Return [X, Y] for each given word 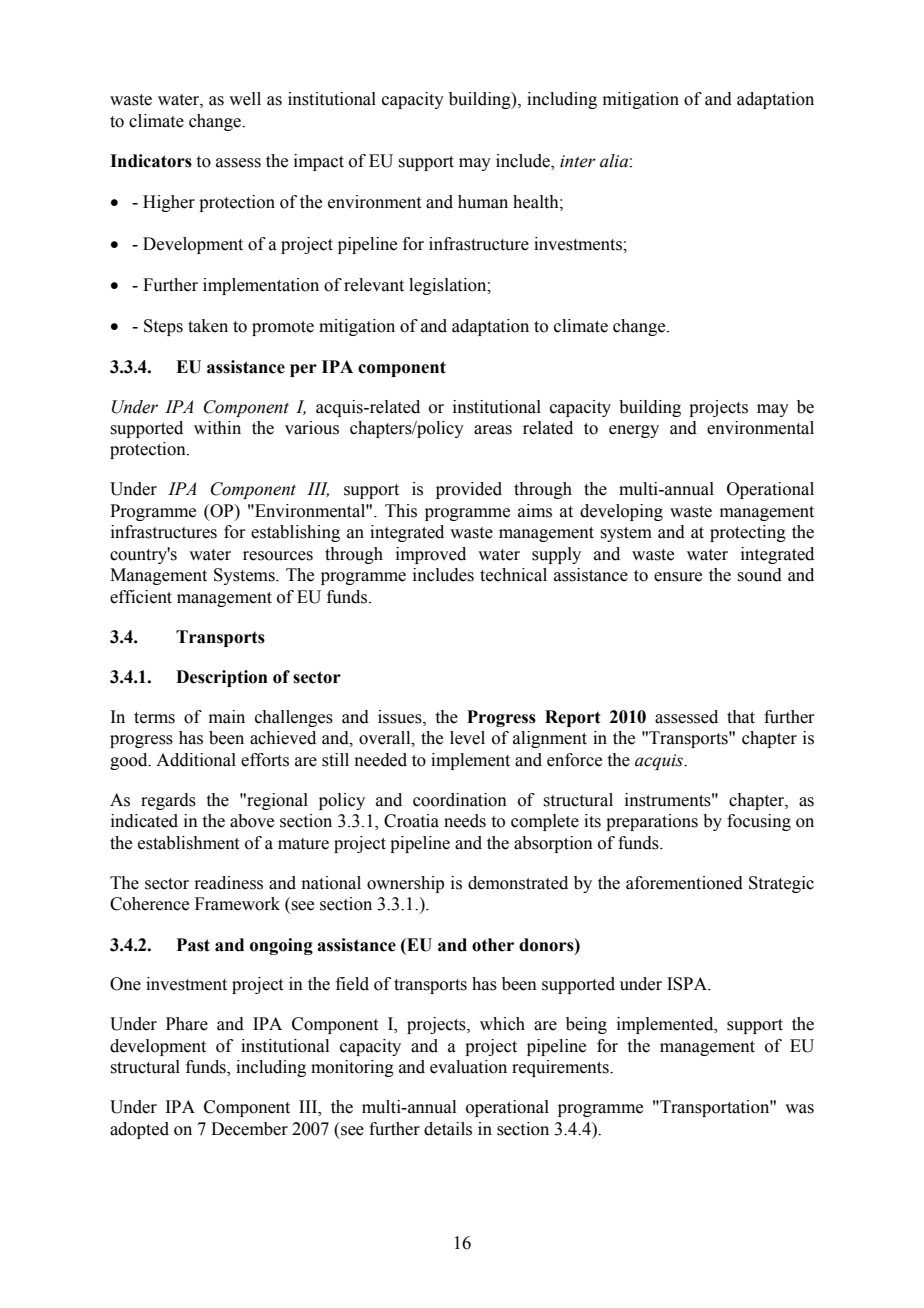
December [249, 1129]
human [483, 202]
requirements [561, 1068]
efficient [141, 597]
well [245, 99]
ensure [678, 577]
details [448, 1129]
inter [578, 161]
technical [513, 575]
